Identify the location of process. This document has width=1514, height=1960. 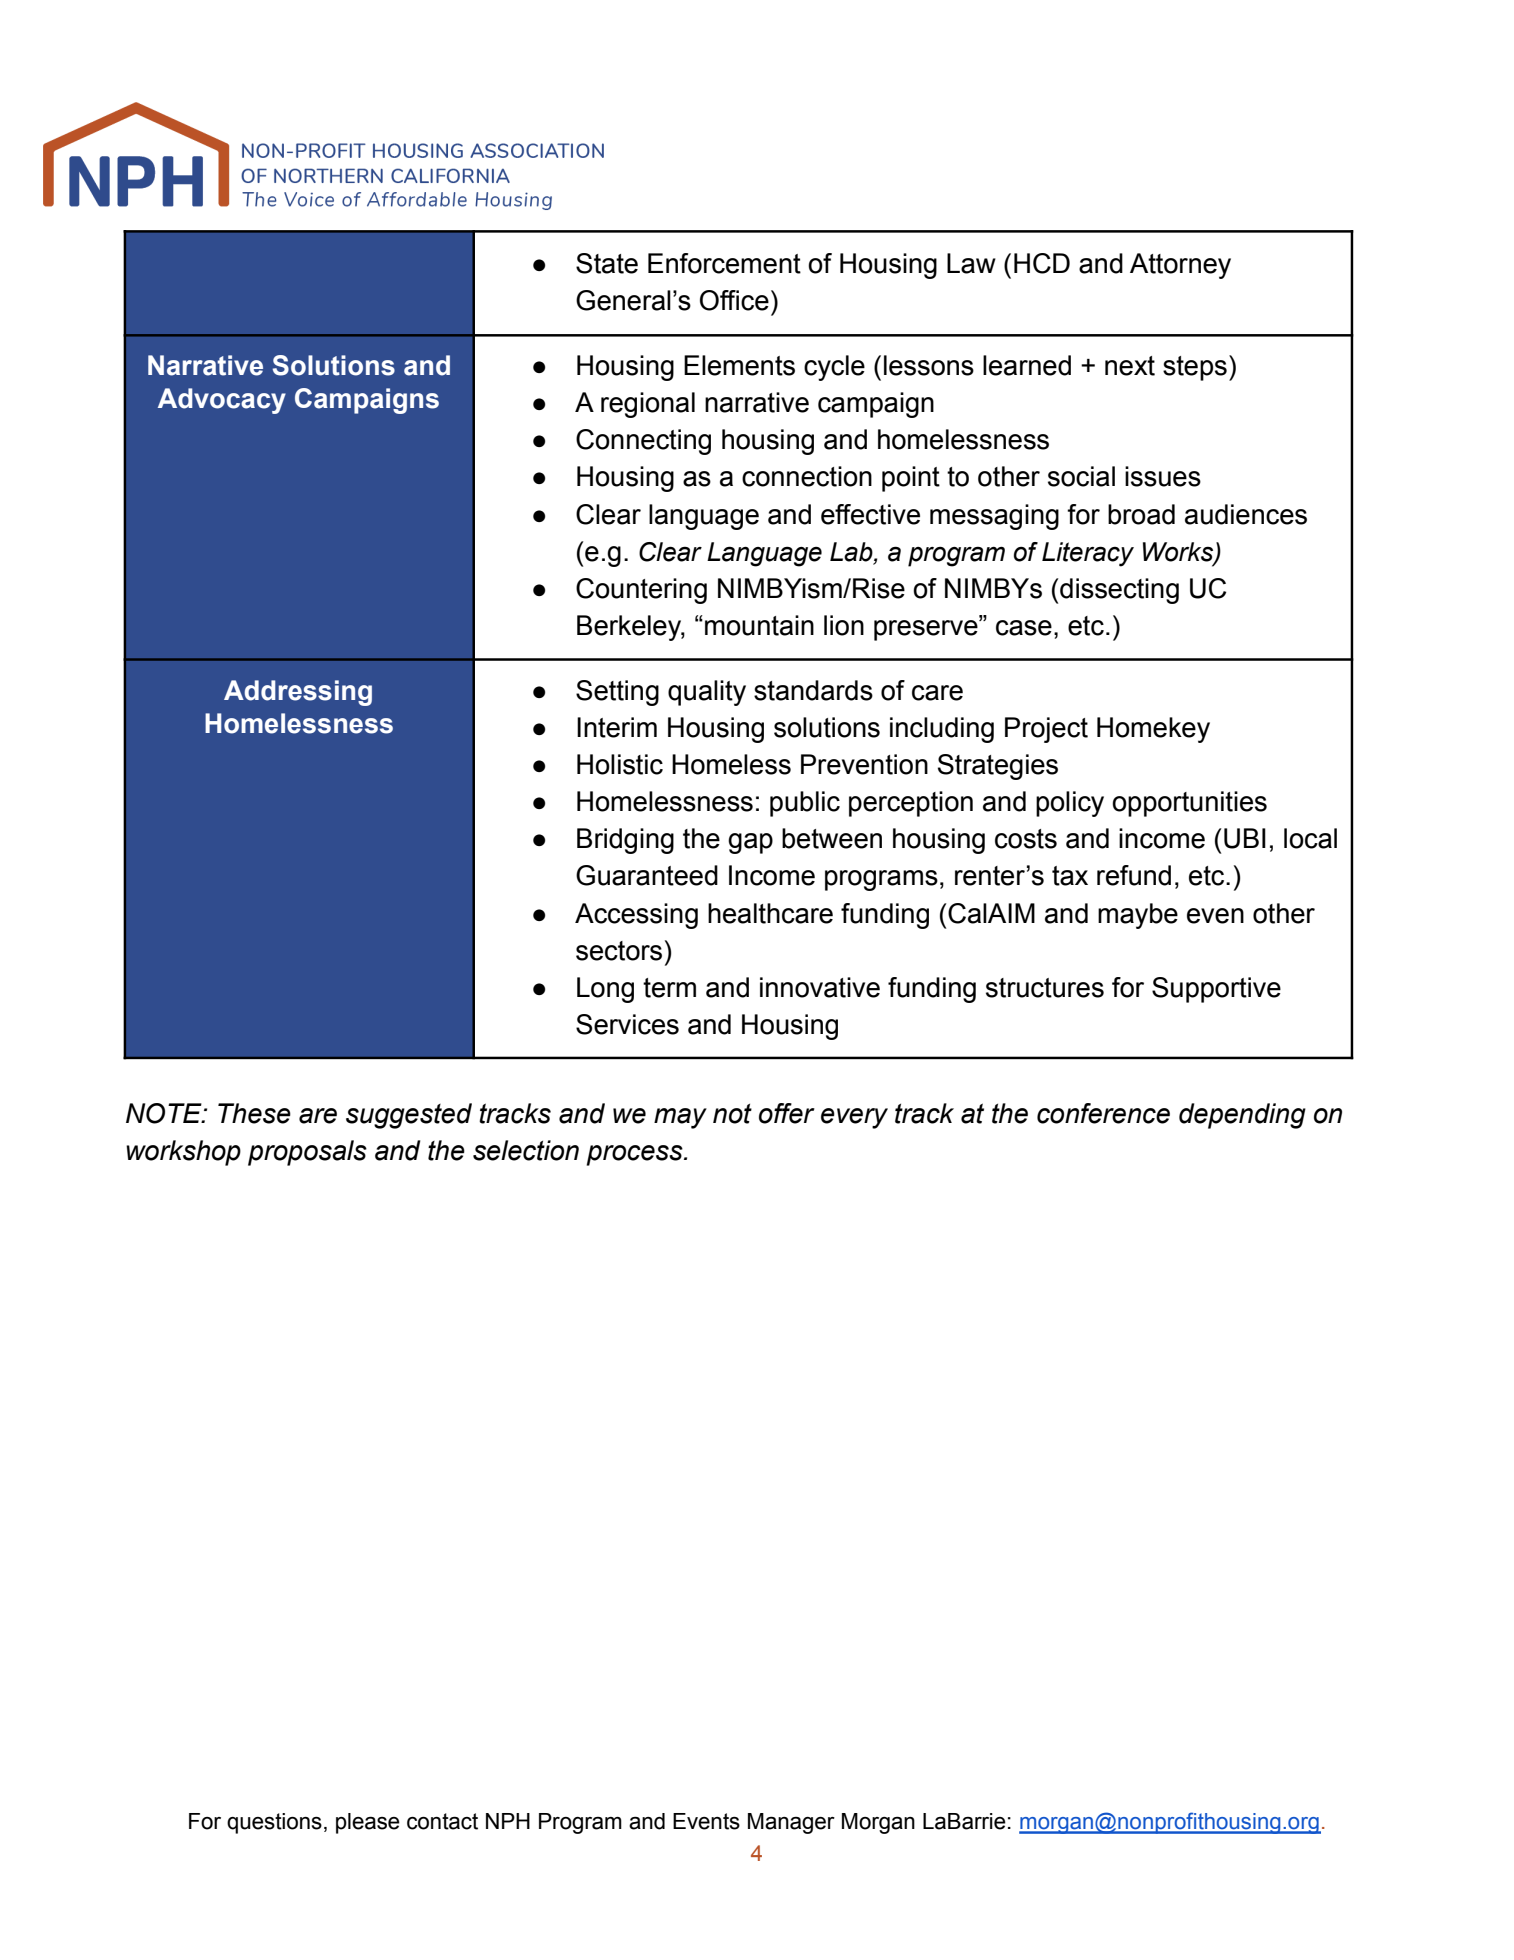
(635, 1155).
